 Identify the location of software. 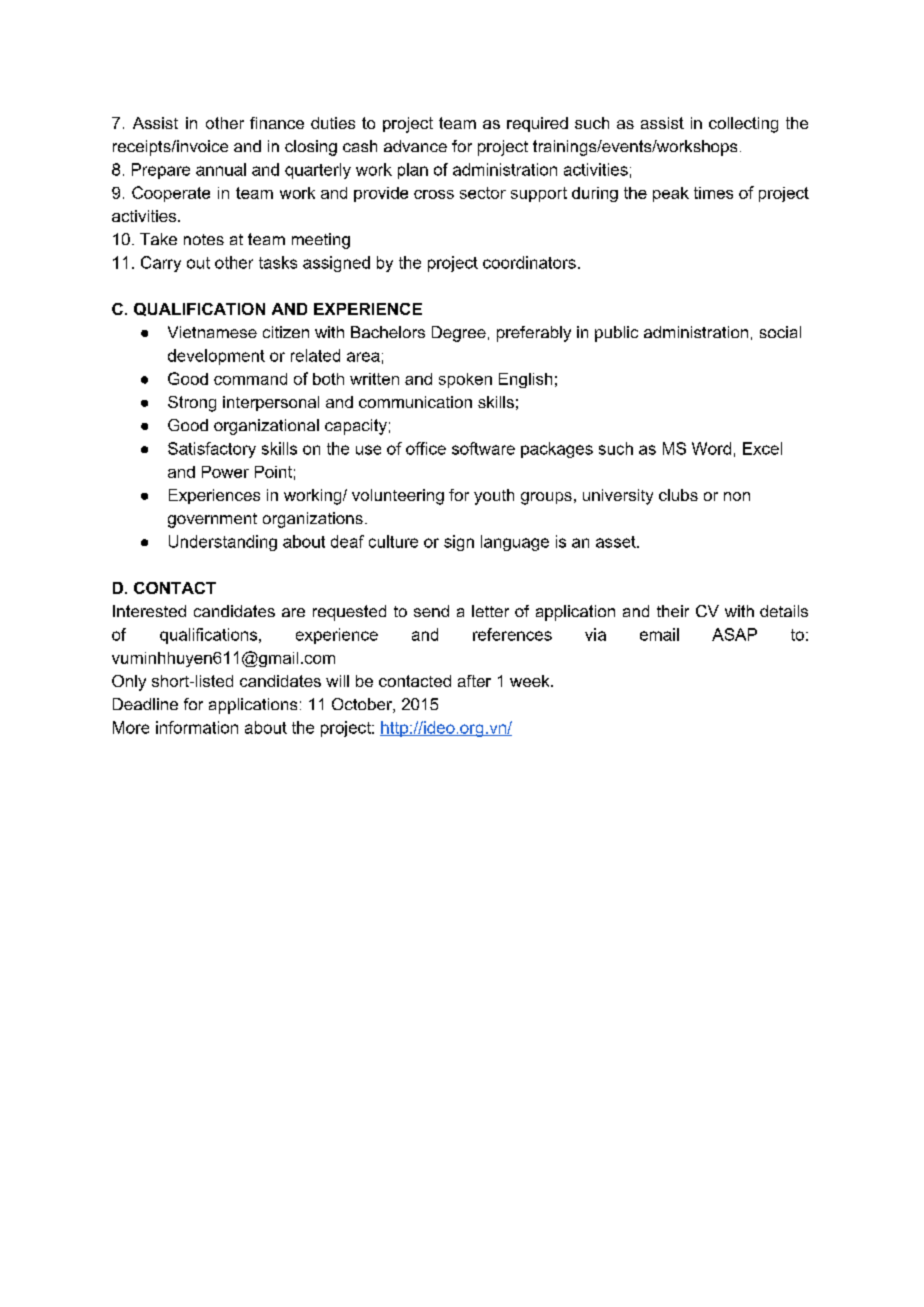
(483, 448).
